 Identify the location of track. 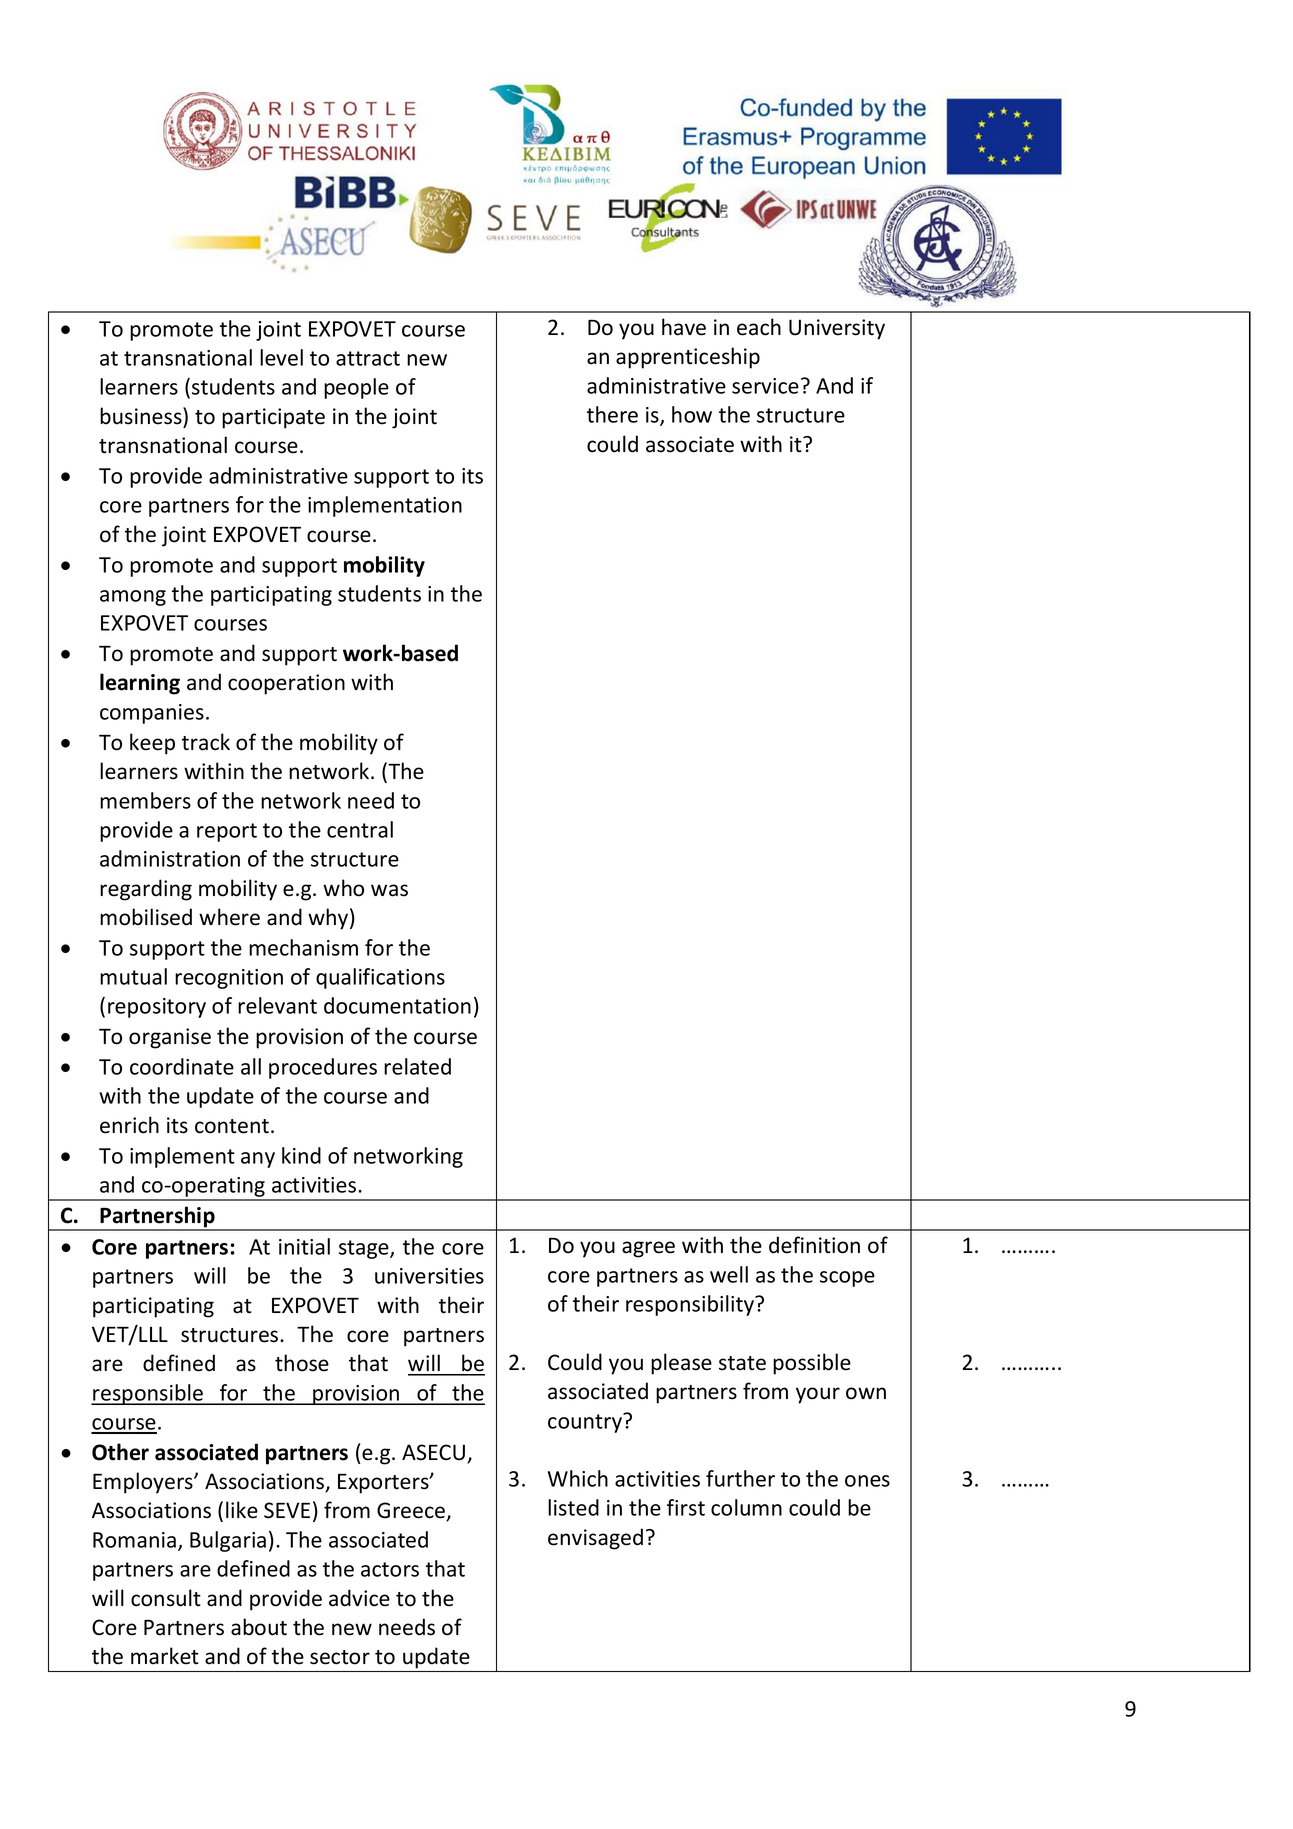
(206, 742).
